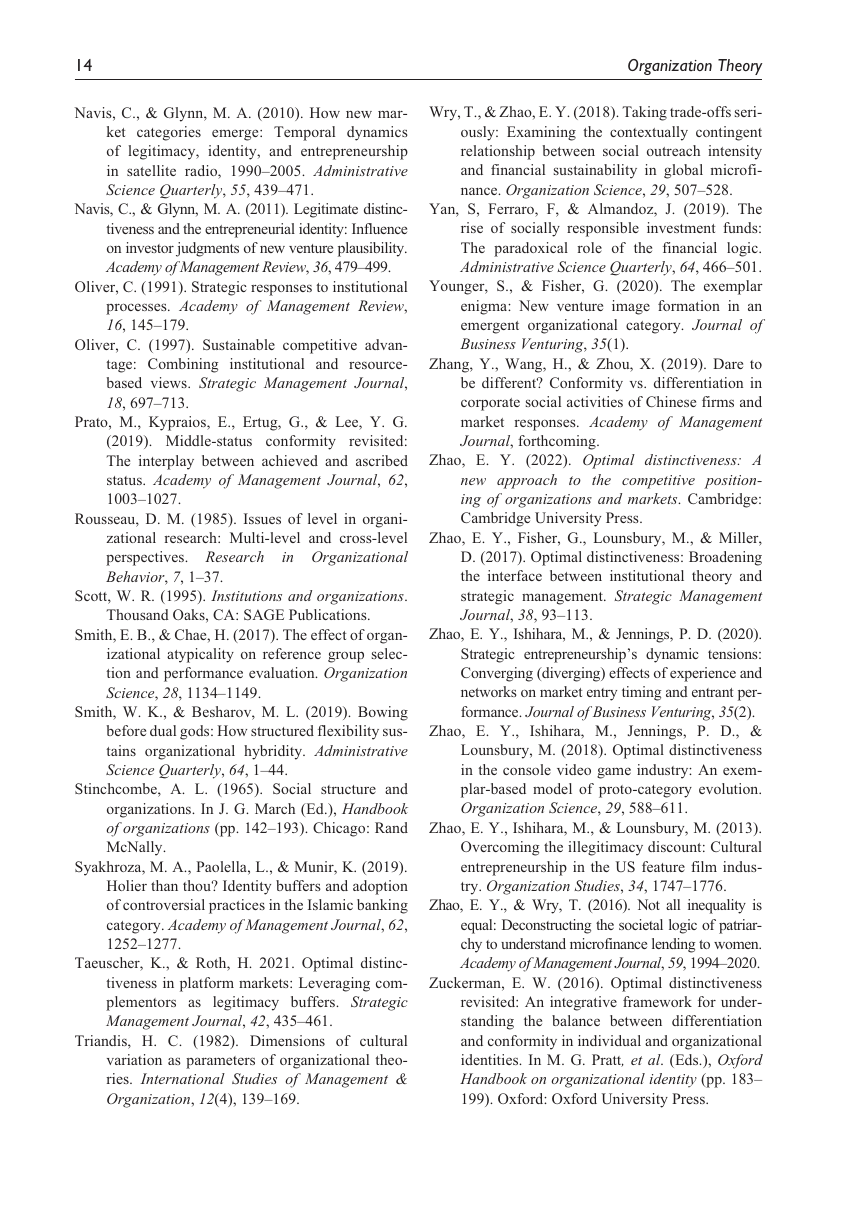  What do you see at coordinates (725, 558) in the page?
I see `Broadening` at bounding box center [725, 558].
